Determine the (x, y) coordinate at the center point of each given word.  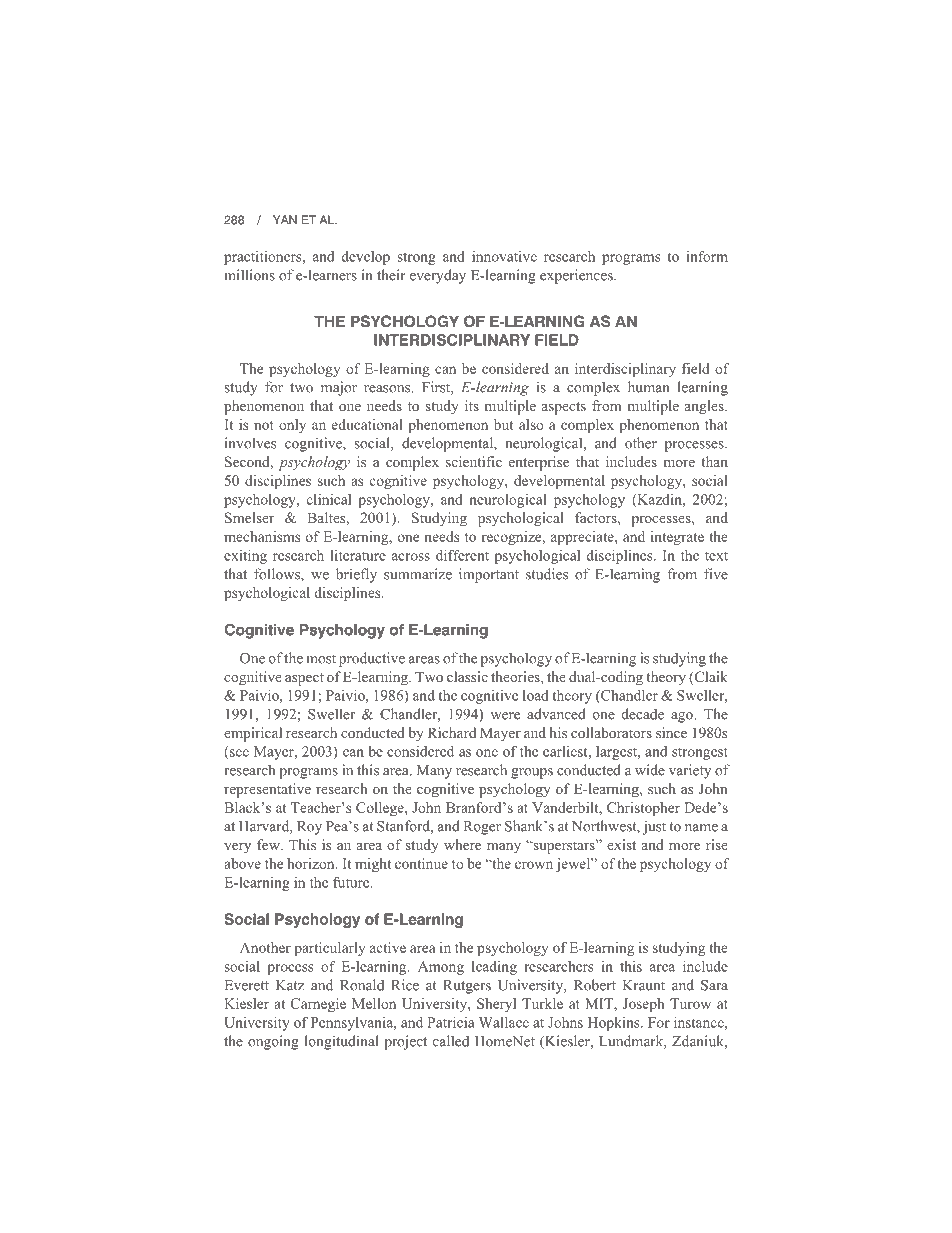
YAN (285, 219)
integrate (677, 538)
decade (643, 714)
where (462, 844)
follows (278, 575)
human (649, 387)
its (472, 405)
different (462, 555)
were (505, 716)
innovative (504, 256)
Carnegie (318, 1005)
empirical (253, 734)
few (269, 844)
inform (707, 256)
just (654, 827)
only (292, 426)
